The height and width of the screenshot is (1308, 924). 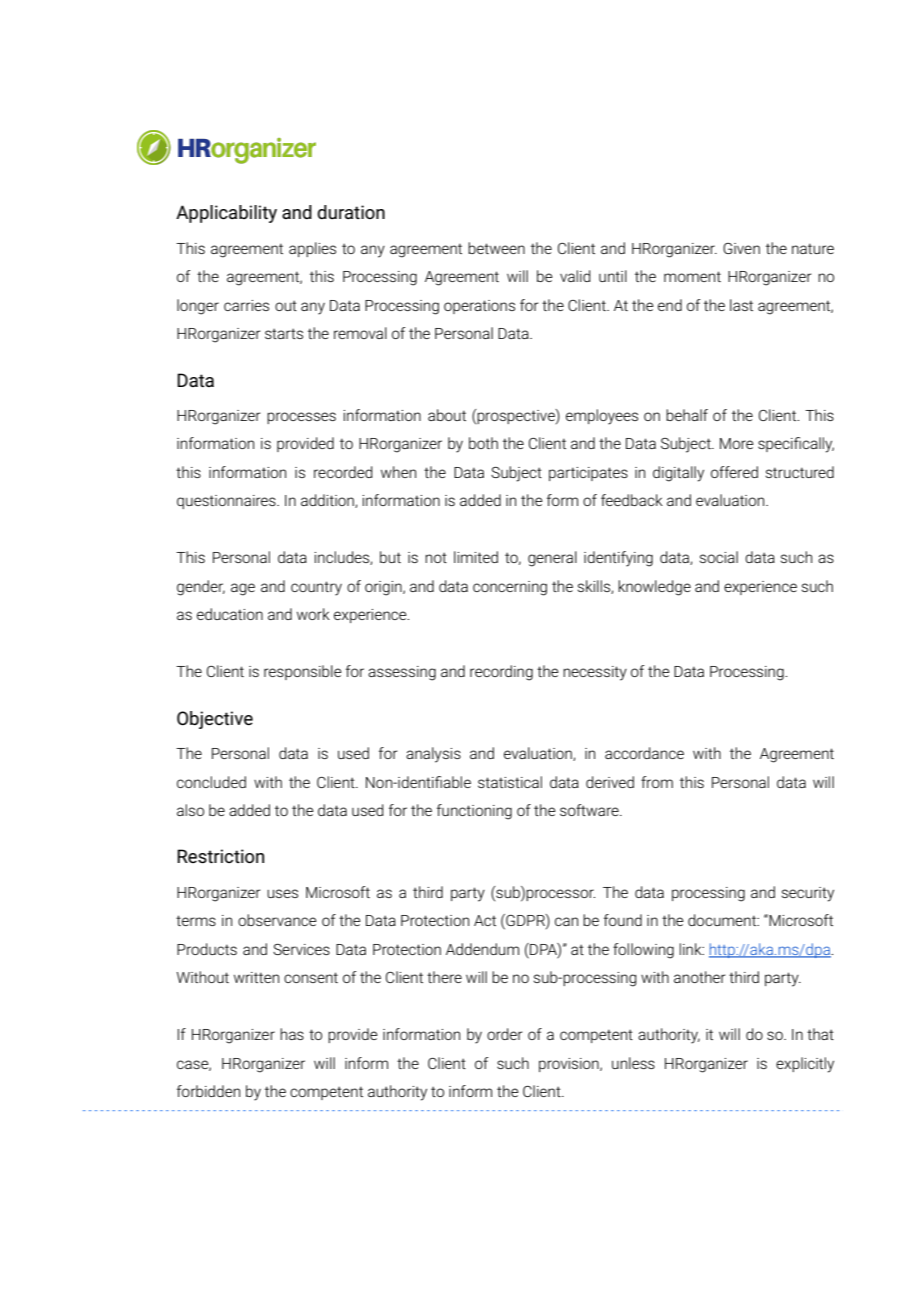 What do you see at coordinates (227, 502) in the screenshot?
I see `questionnaires` at bounding box center [227, 502].
